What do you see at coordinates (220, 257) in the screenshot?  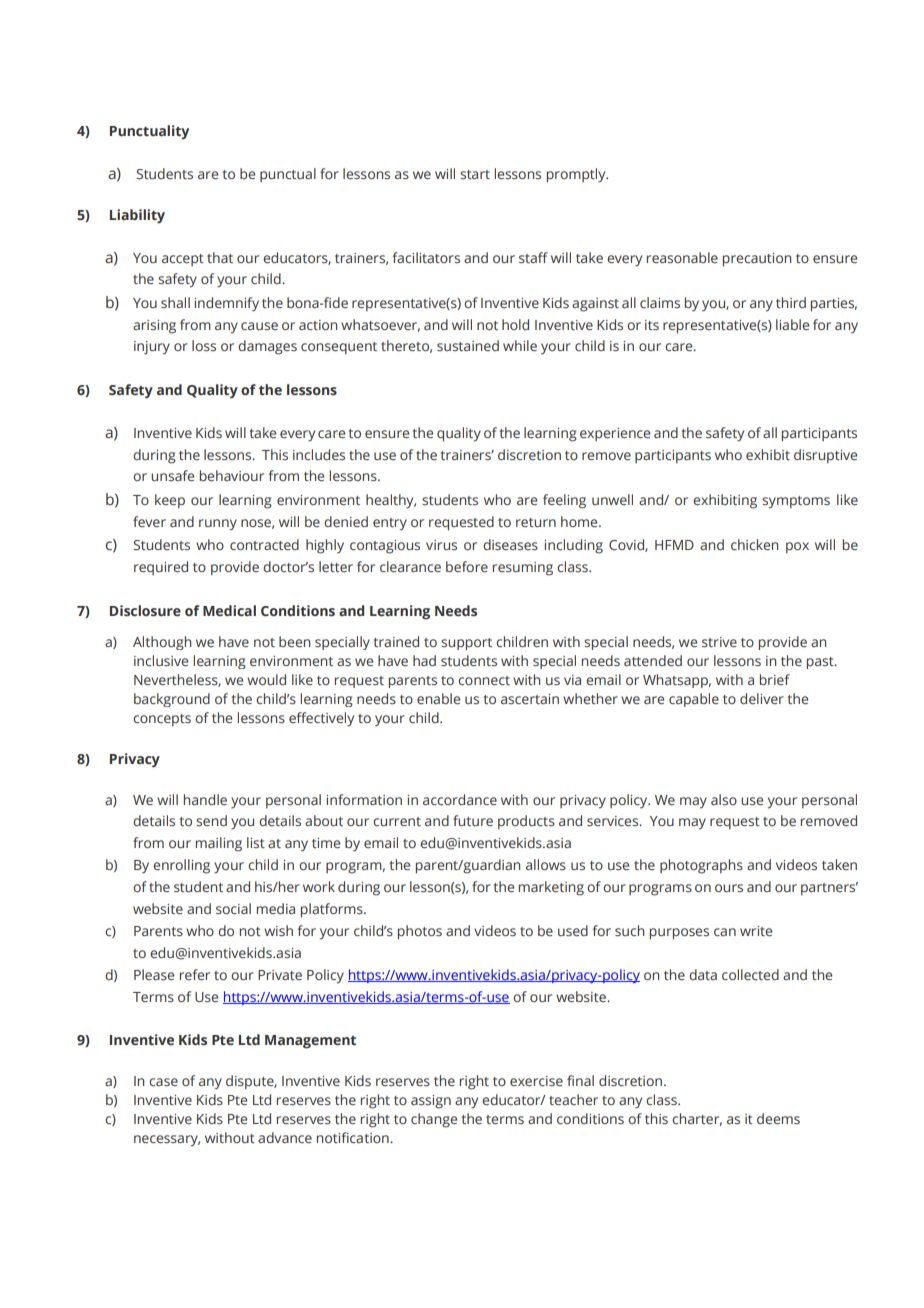 I see `that` at bounding box center [220, 257].
